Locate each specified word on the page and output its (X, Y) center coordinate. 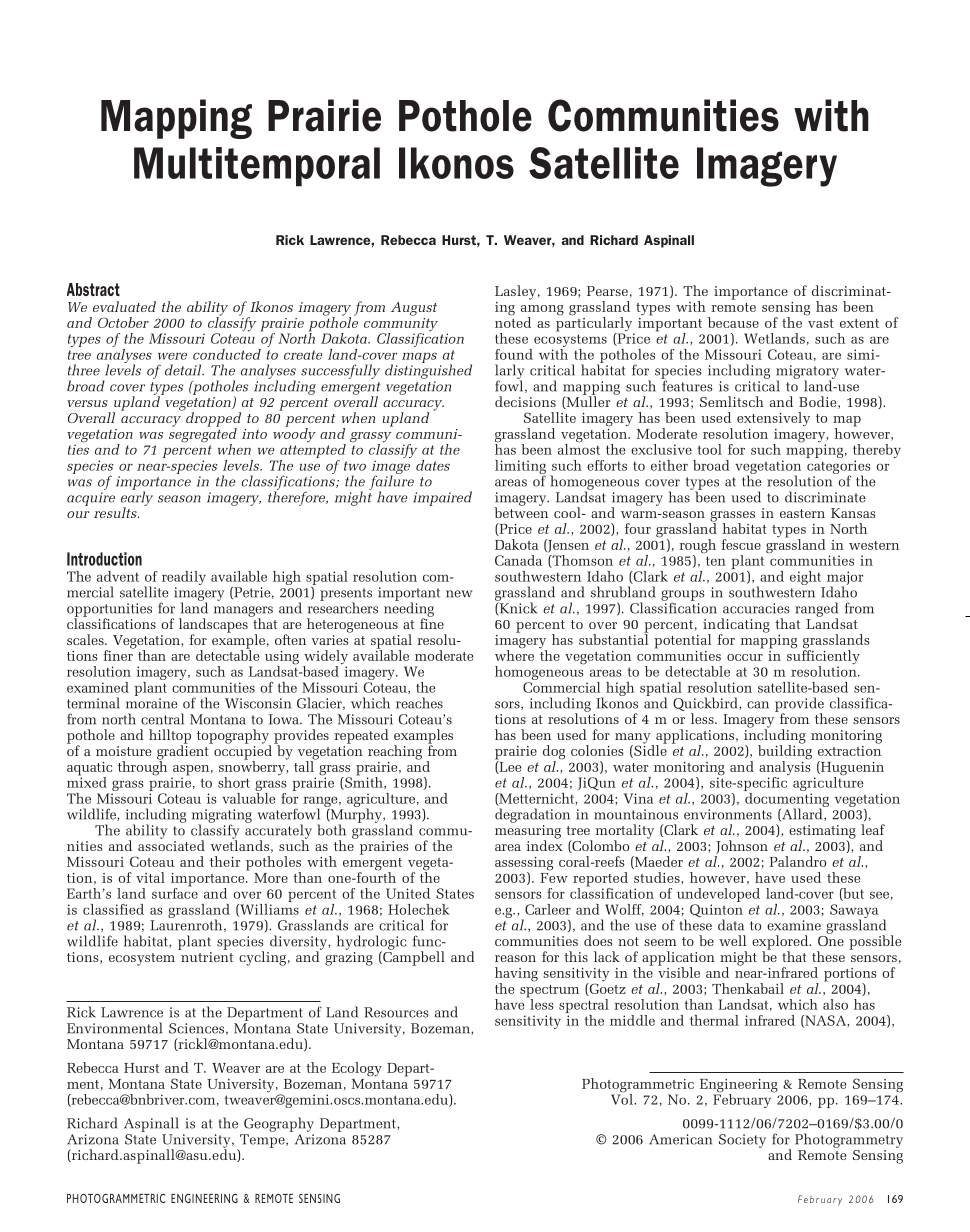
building (785, 752)
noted (513, 321)
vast (821, 323)
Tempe (263, 1141)
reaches (419, 703)
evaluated (124, 306)
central (162, 719)
